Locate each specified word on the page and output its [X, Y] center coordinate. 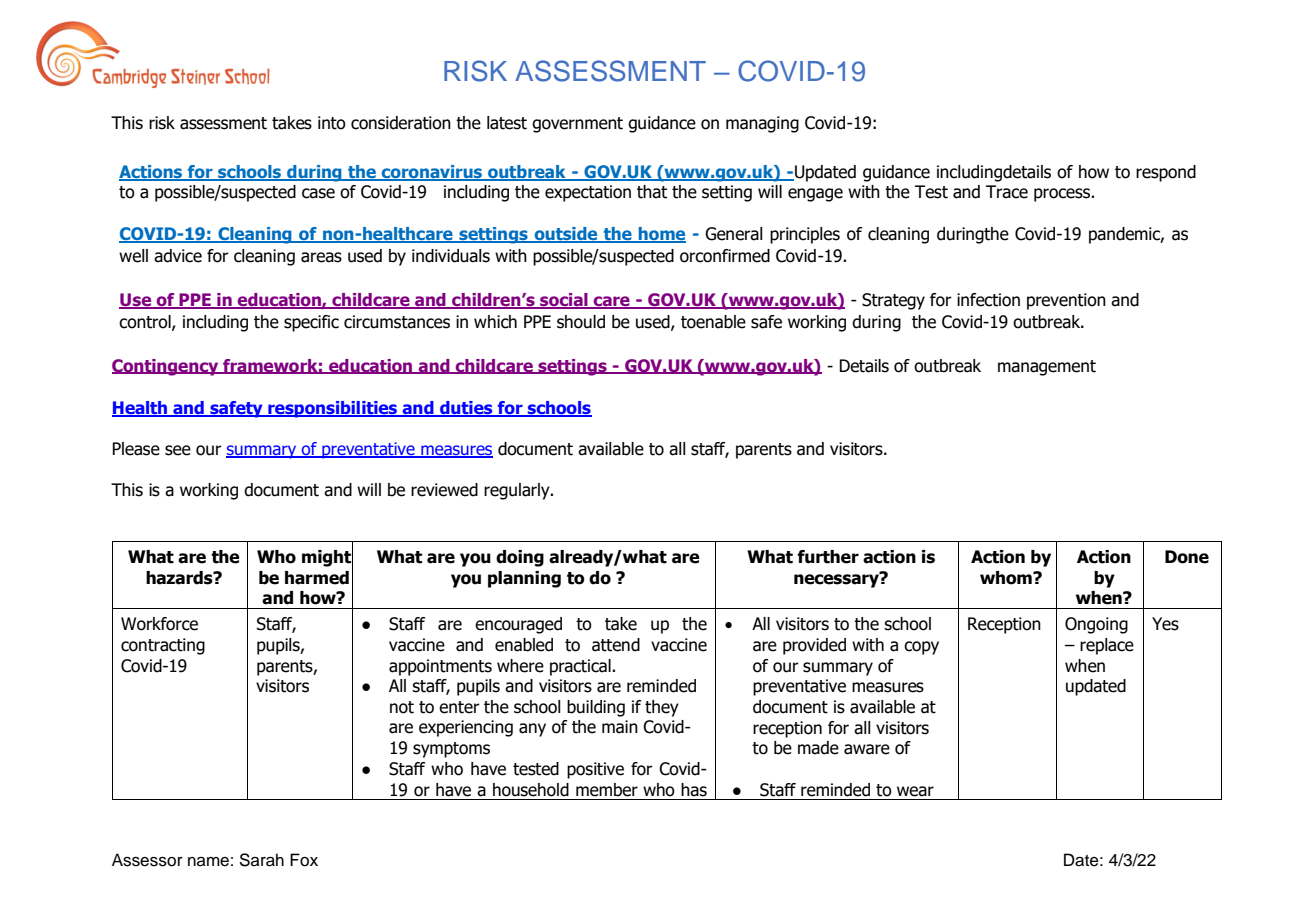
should [581, 322]
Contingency [166, 367]
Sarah [262, 860]
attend [616, 645]
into [332, 123]
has [694, 790]
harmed [317, 578]
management [1047, 368]
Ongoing [1096, 625]
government [577, 125]
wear [915, 791]
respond [1166, 173]
